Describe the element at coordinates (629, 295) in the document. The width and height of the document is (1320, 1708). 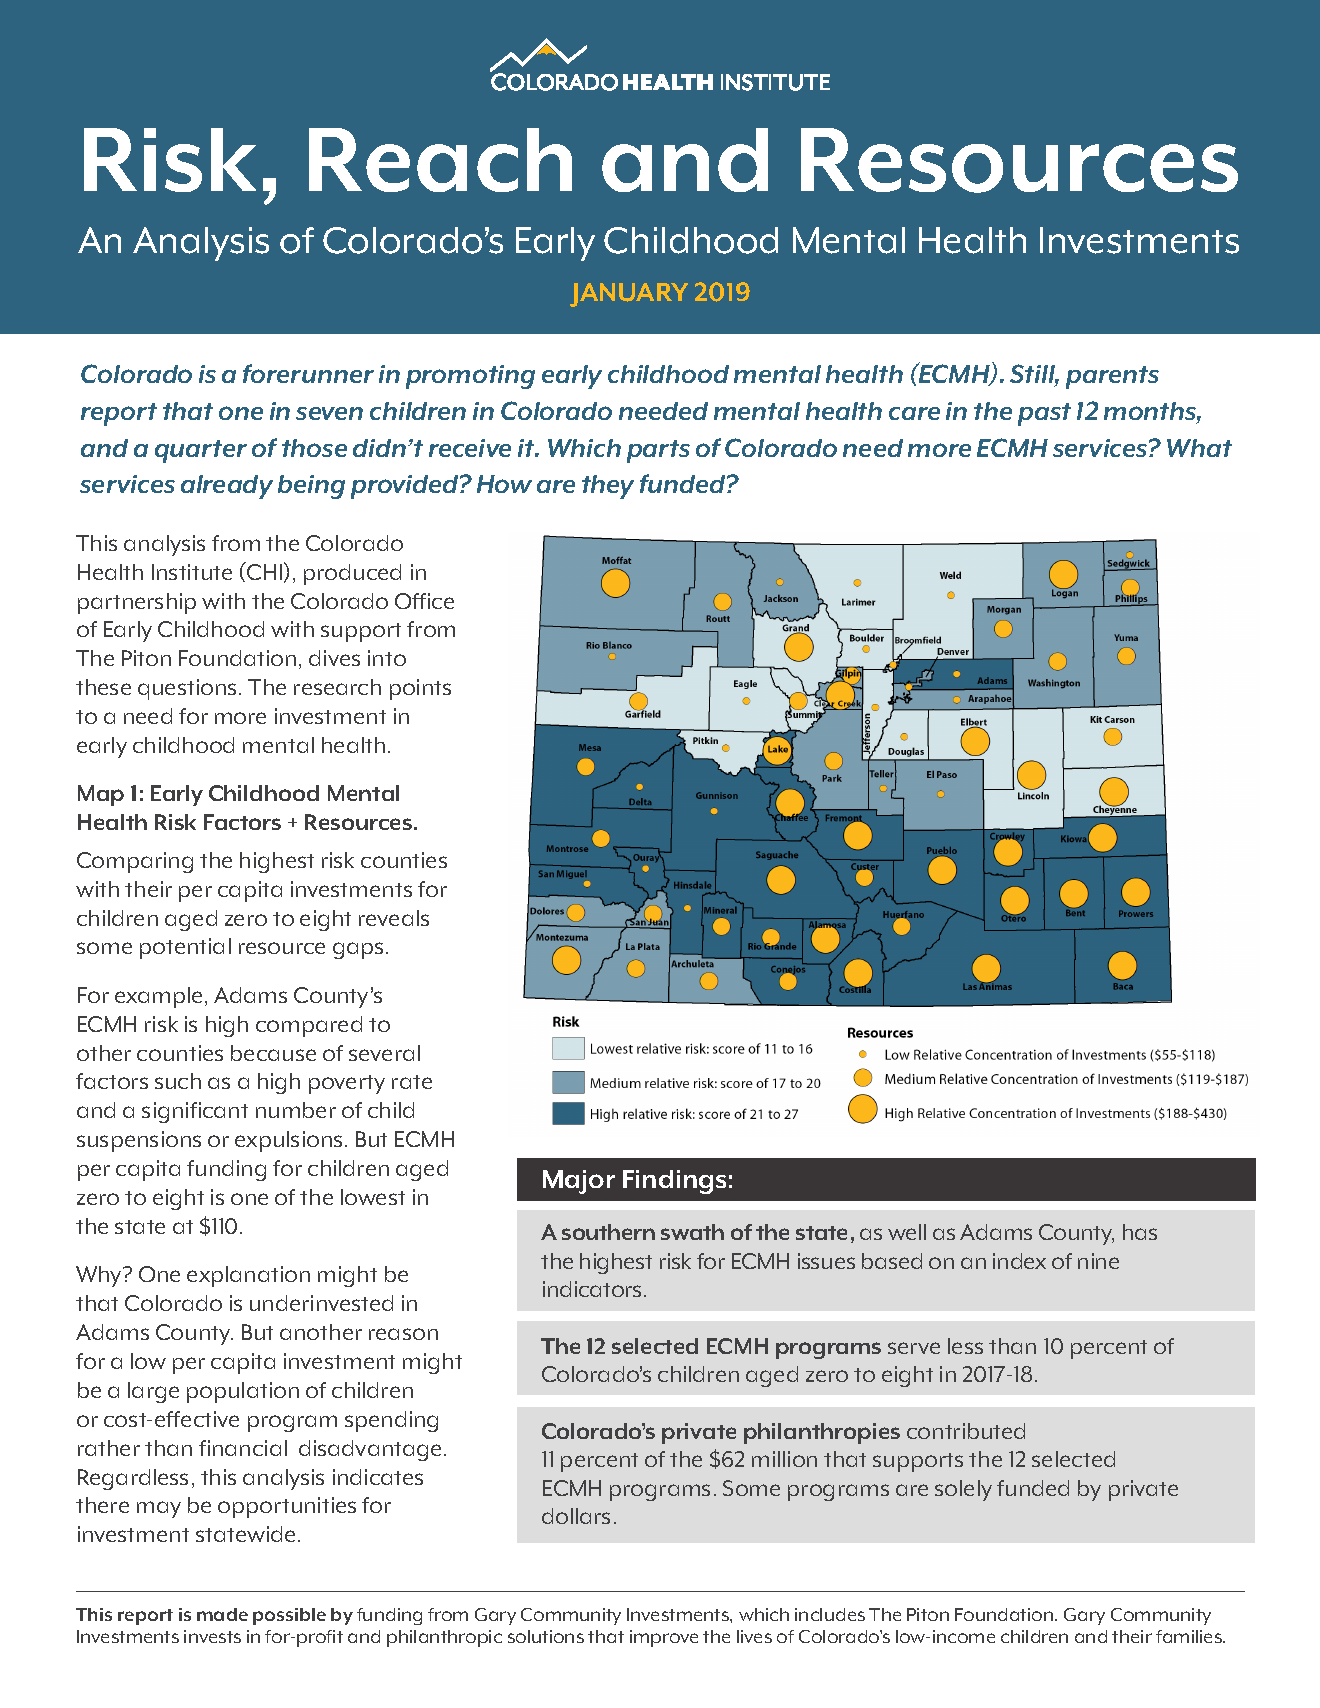
I see `JANUARY` at that location.
